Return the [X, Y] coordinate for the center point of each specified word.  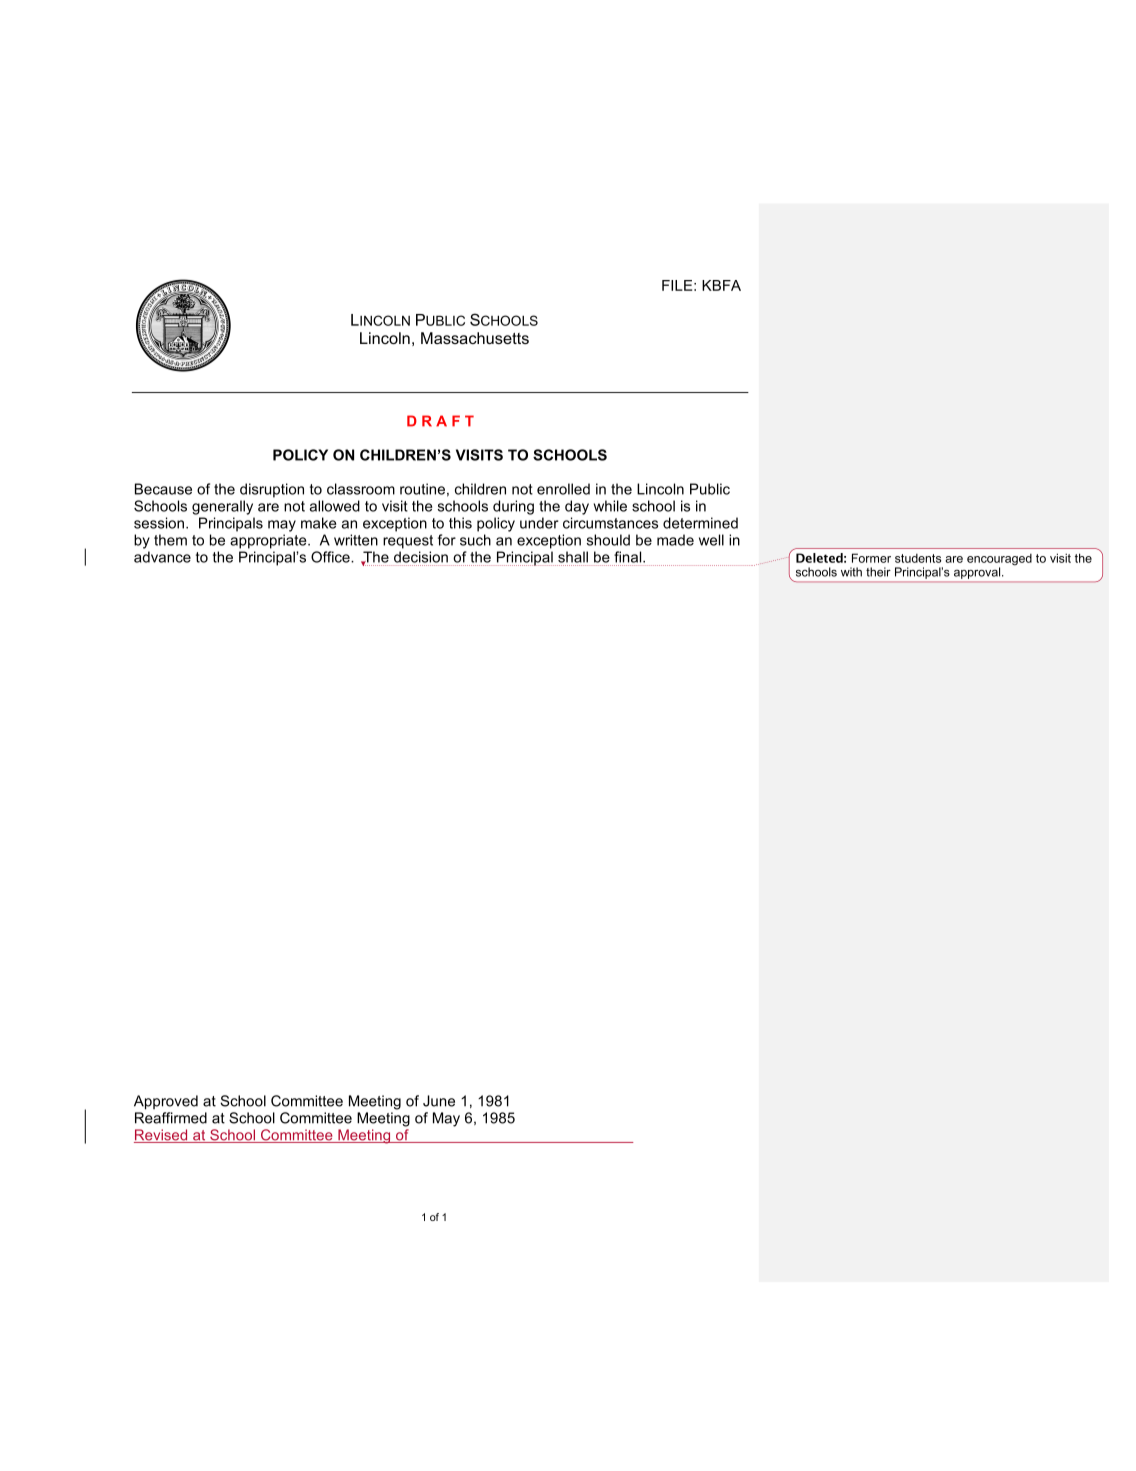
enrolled [563, 489]
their [878, 572]
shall [573, 557]
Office [331, 557]
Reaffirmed [171, 1118]
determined [700, 523]
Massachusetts [475, 338]
